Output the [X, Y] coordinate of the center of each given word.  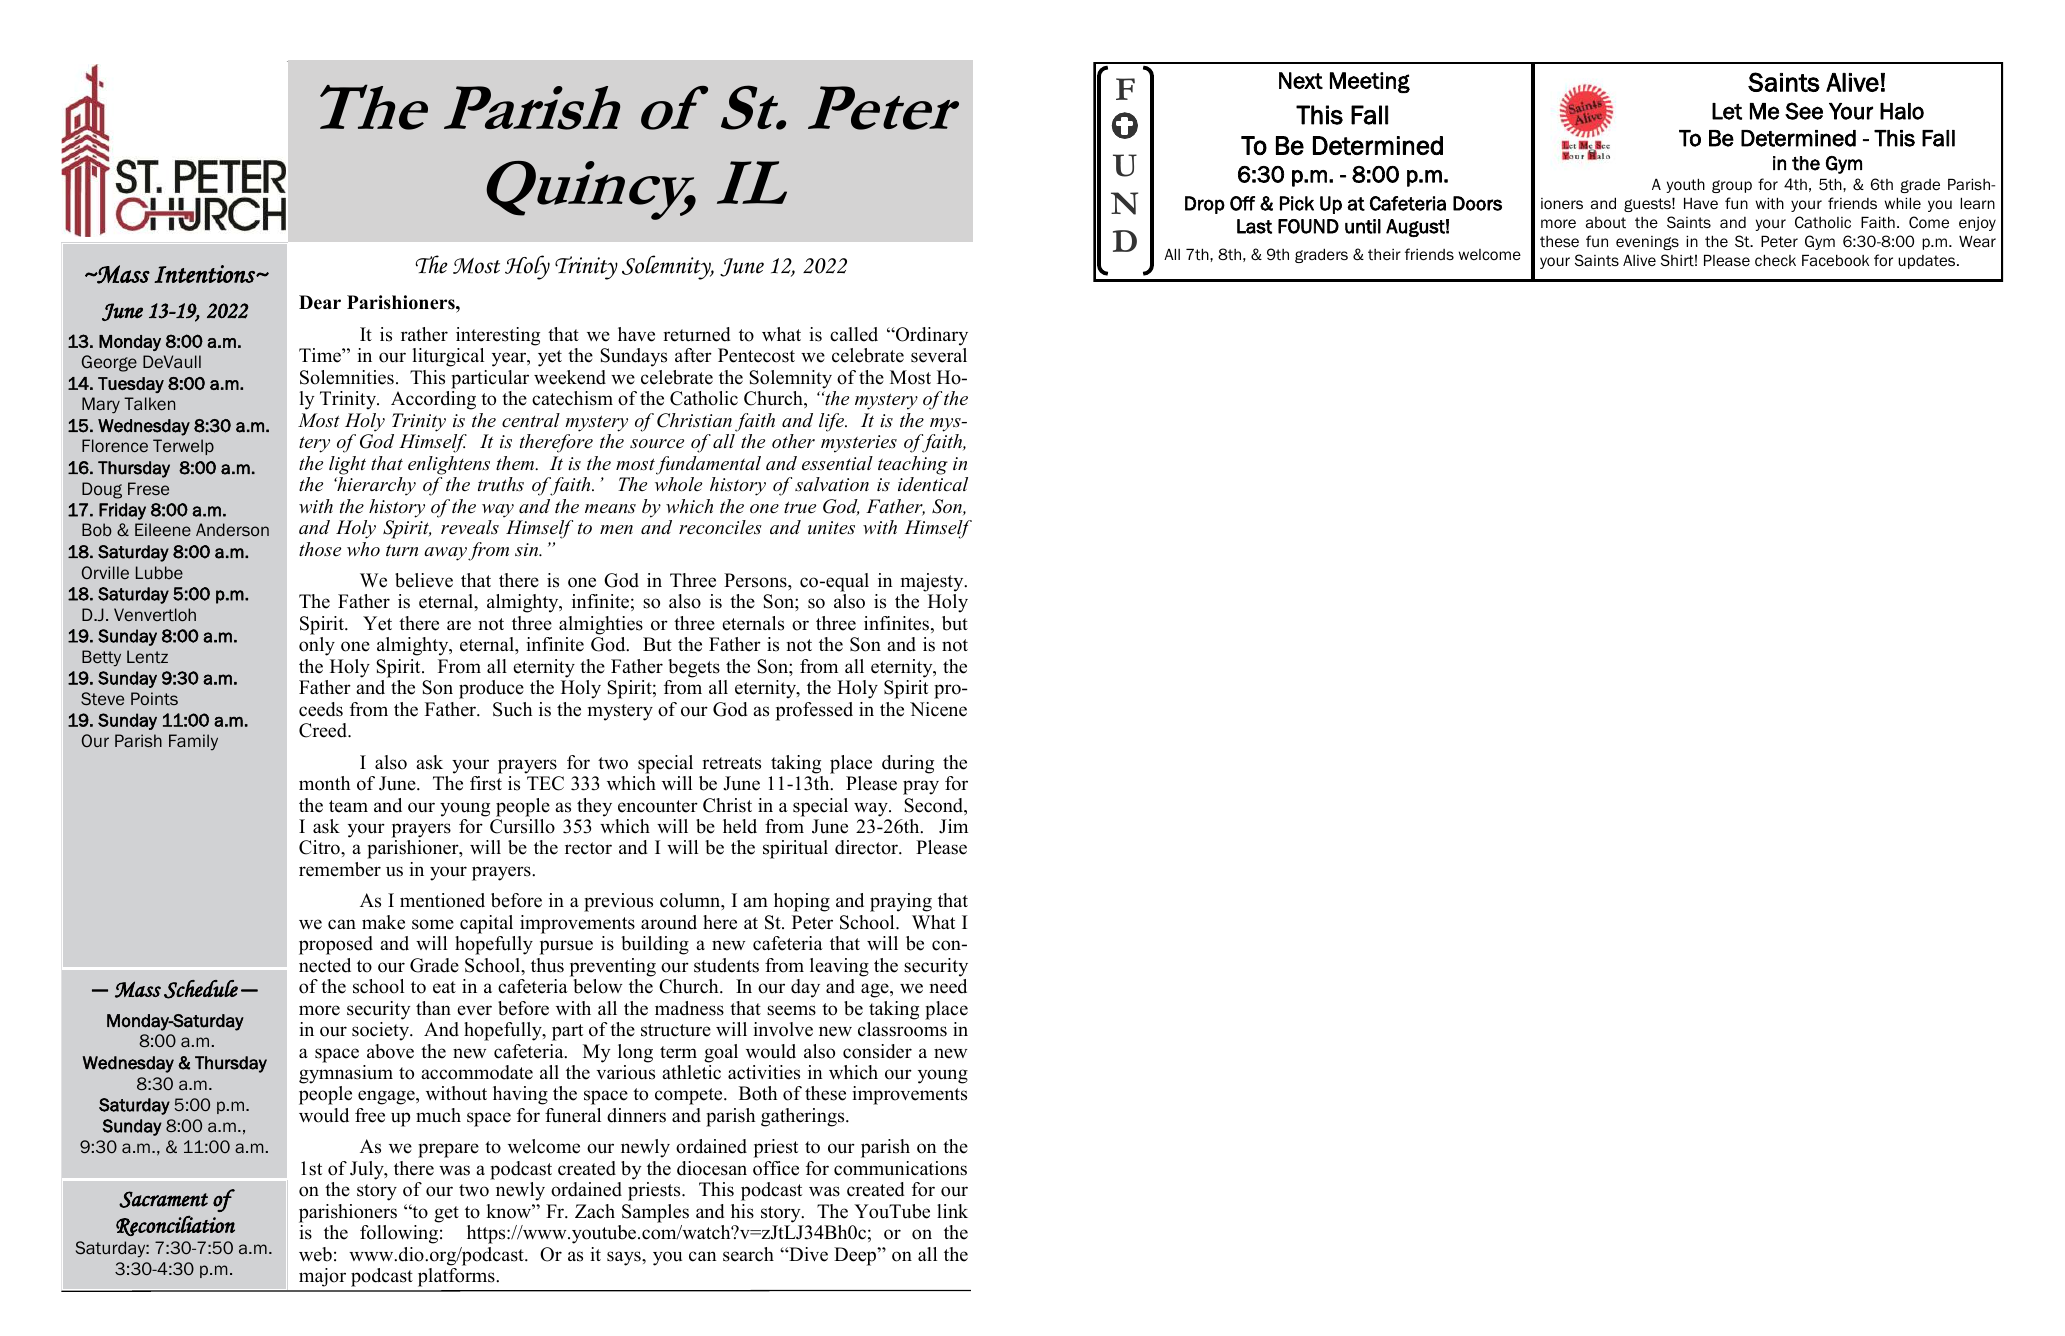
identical [933, 484]
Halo [1902, 111]
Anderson [232, 529]
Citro [320, 847]
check [1775, 260]
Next [1301, 80]
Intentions [205, 274]
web [315, 1254]
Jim [953, 826]
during [908, 764]
